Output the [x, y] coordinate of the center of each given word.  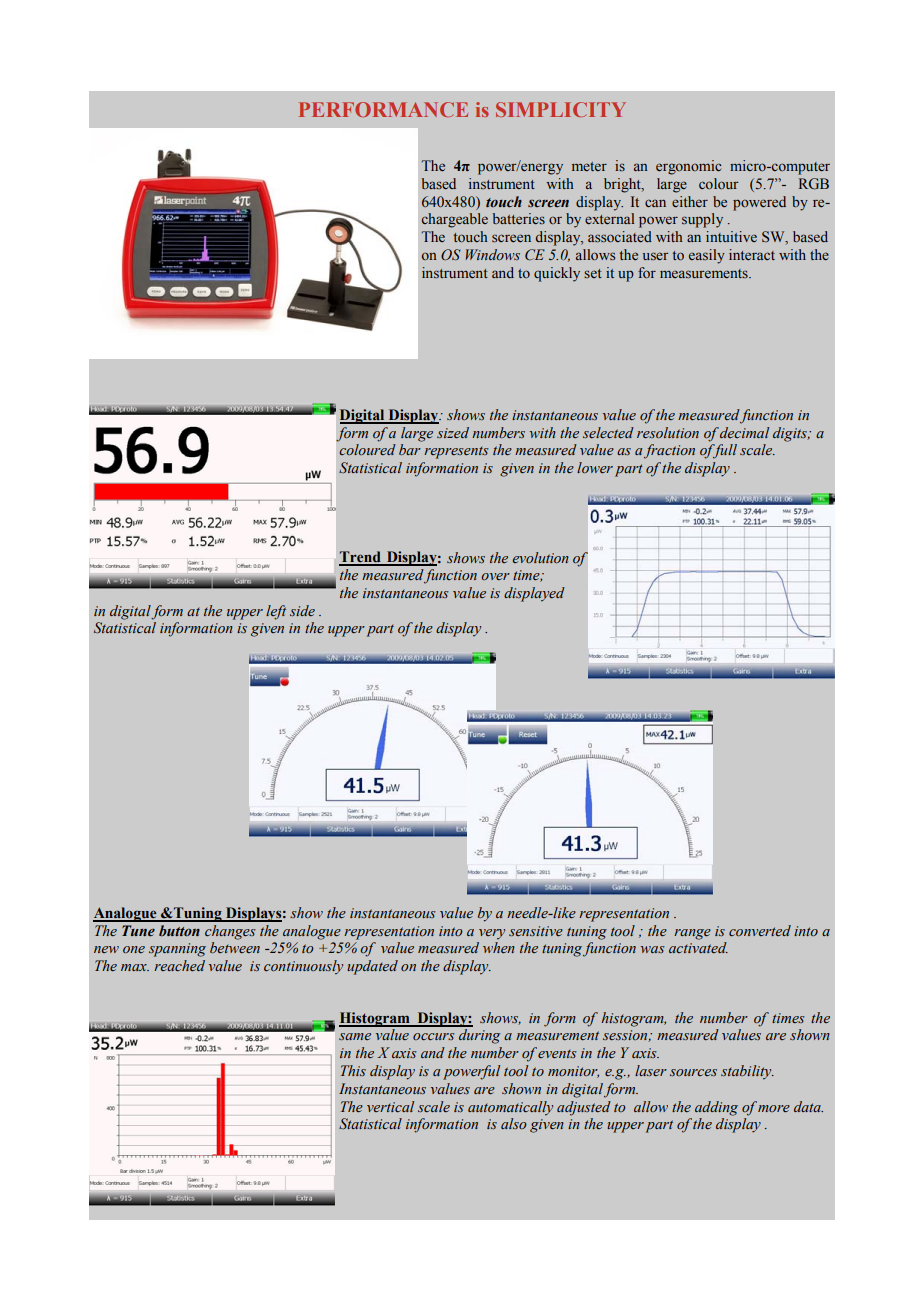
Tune [138, 931]
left [276, 612]
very [492, 934]
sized [453, 432]
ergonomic [688, 167]
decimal [744, 432]
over [495, 576]
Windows [492, 254]
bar [410, 449]
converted [760, 930]
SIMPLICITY [561, 109]
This [353, 1070]
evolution [540, 557]
